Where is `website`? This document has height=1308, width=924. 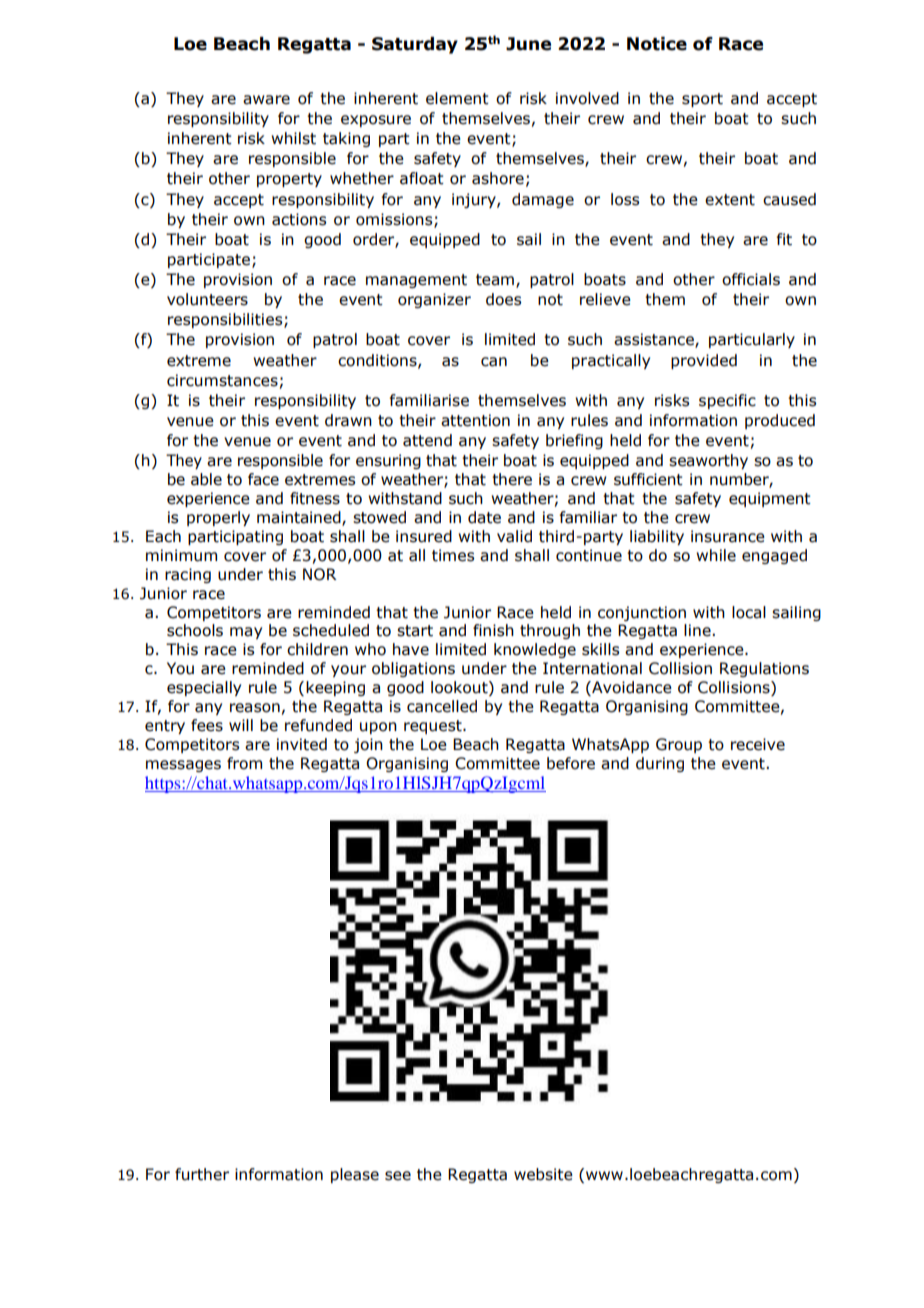
website is located at coordinates (543, 1174).
